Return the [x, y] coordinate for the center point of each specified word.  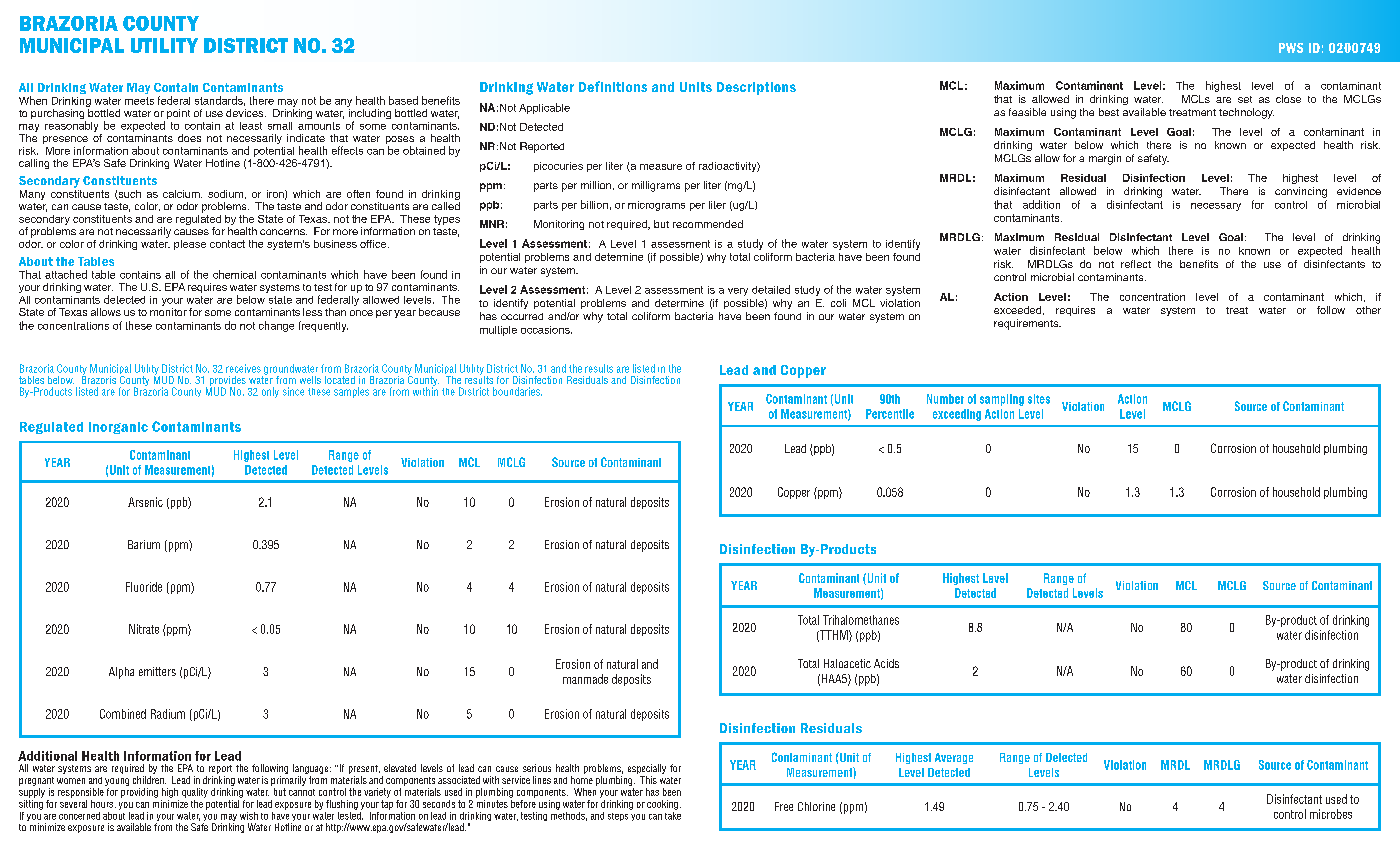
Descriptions [756, 88]
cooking [662, 805]
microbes [1331, 814]
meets [139, 101]
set [1245, 99]
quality [195, 793]
